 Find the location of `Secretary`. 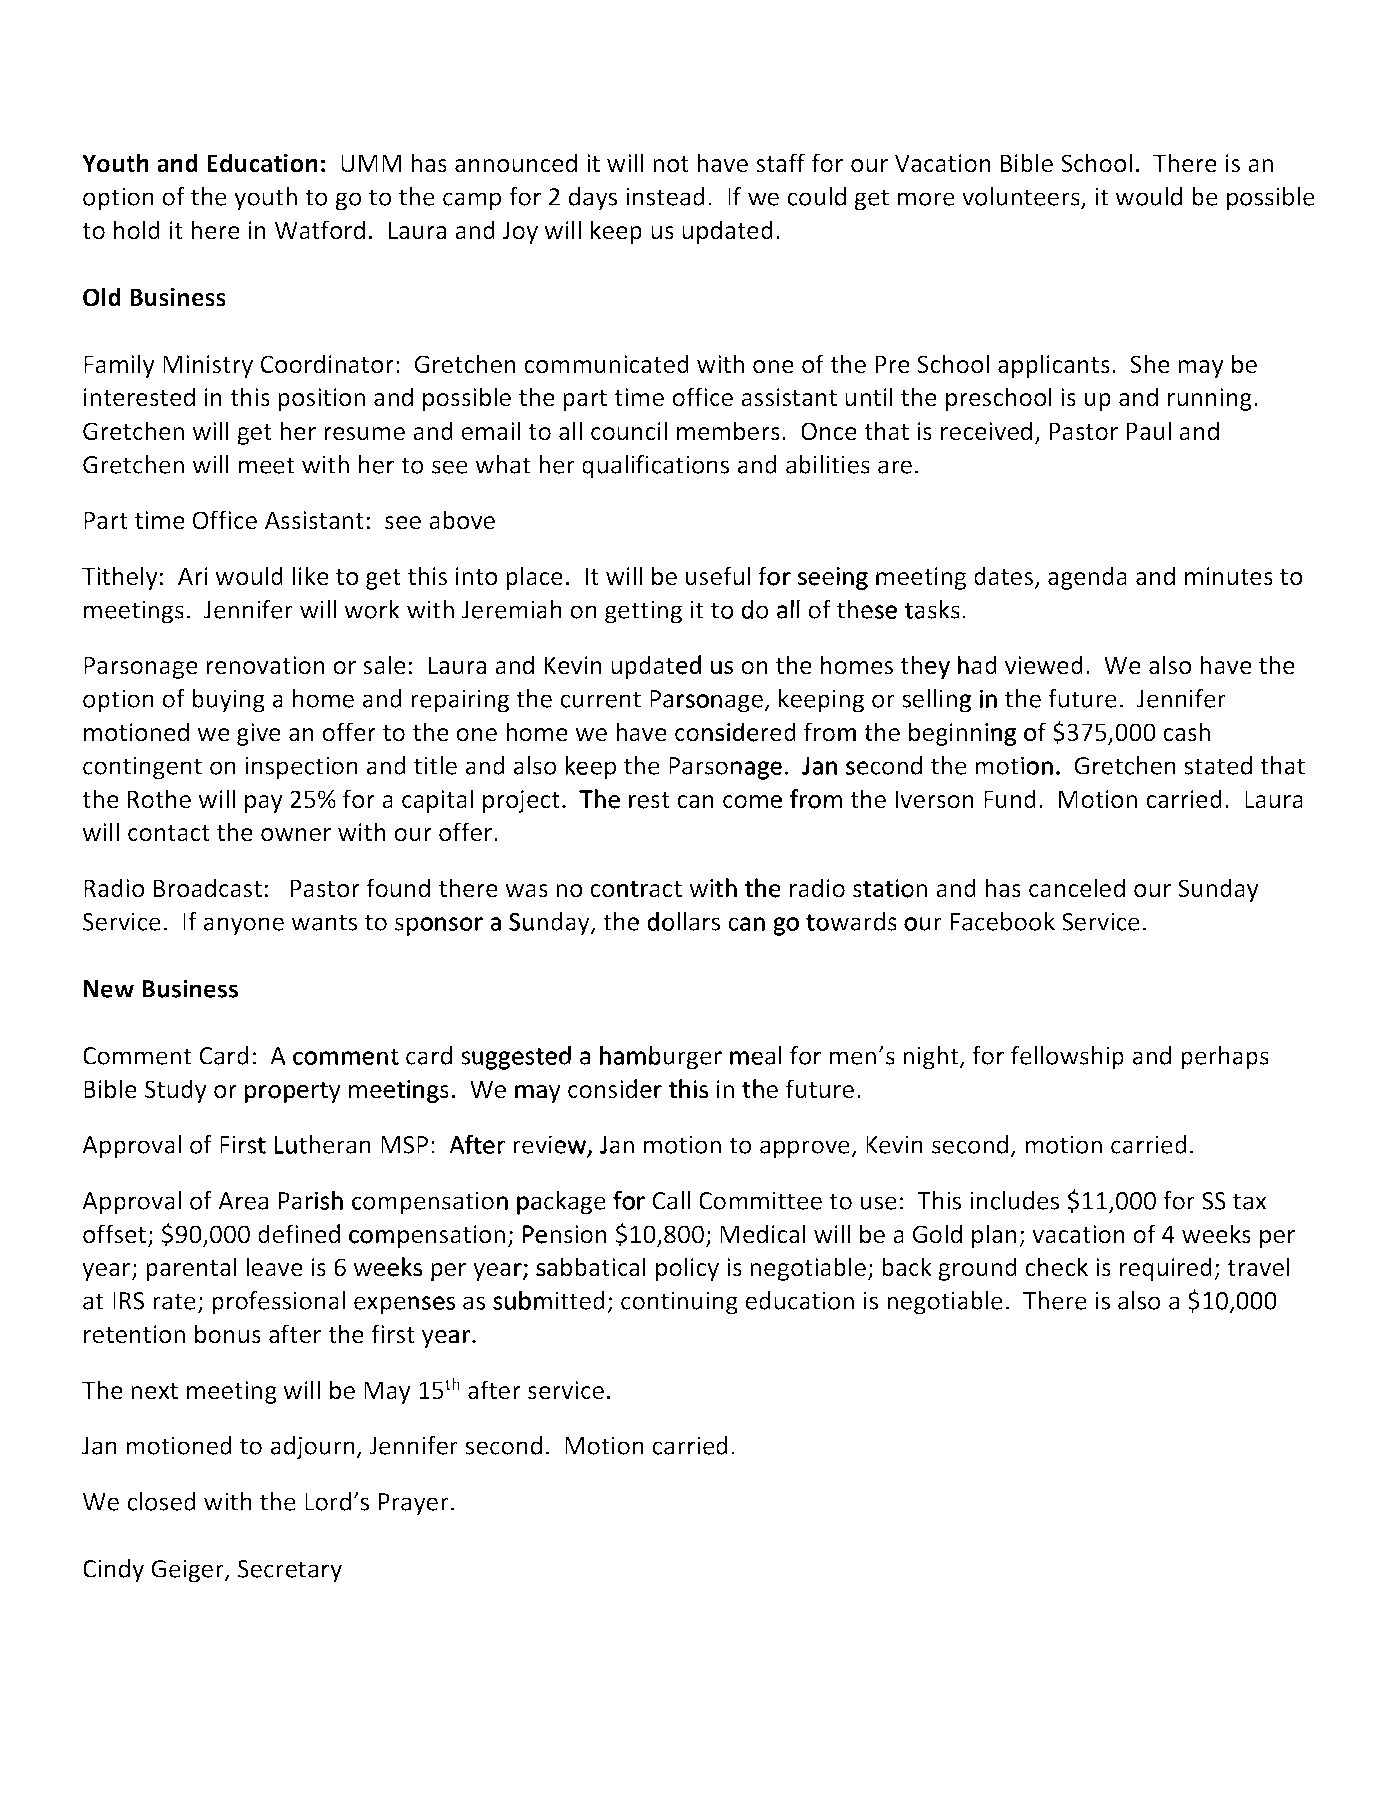

Secretary is located at coordinates (290, 1571).
